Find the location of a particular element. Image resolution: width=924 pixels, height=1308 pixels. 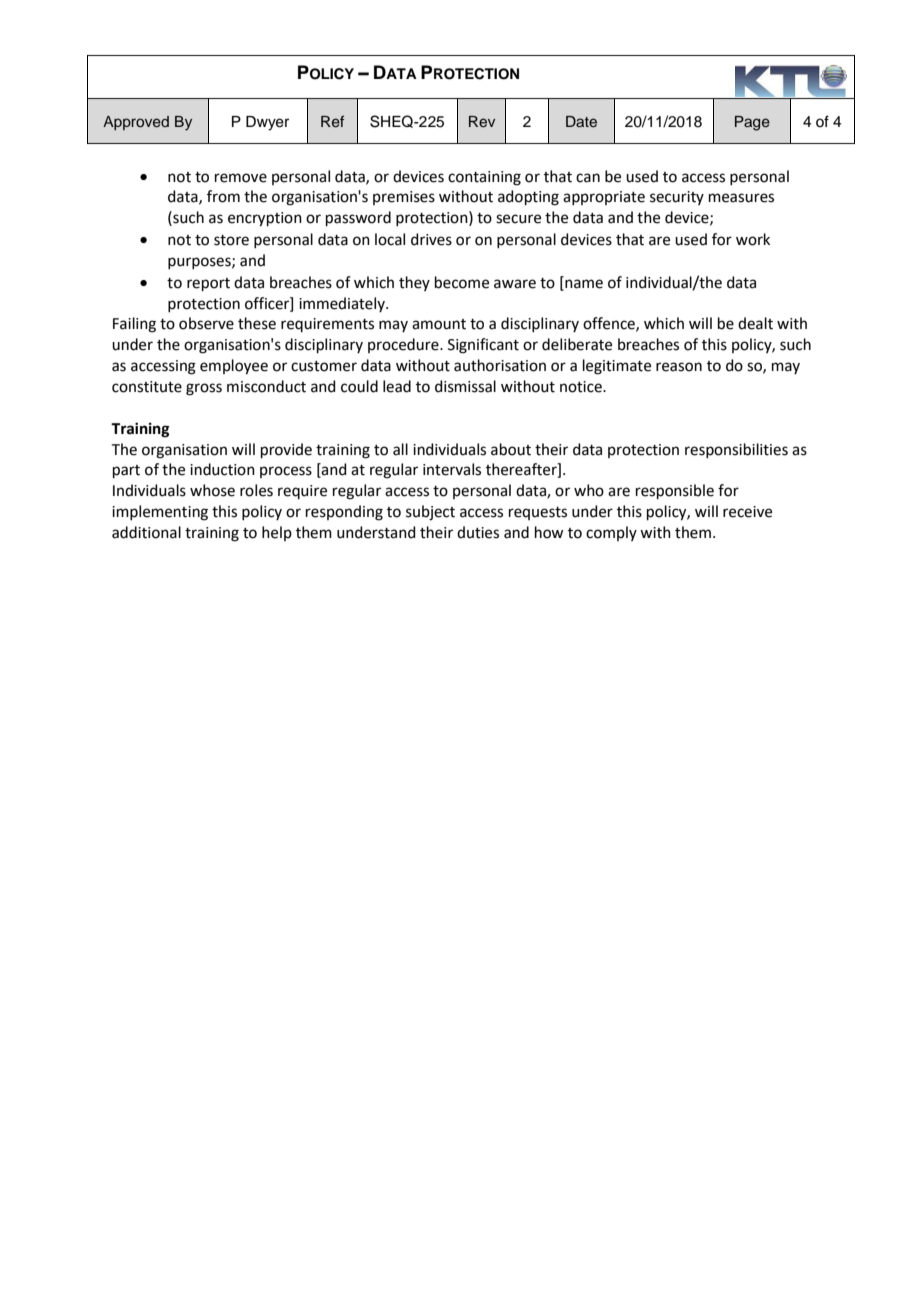

become is located at coordinates (462, 282).
